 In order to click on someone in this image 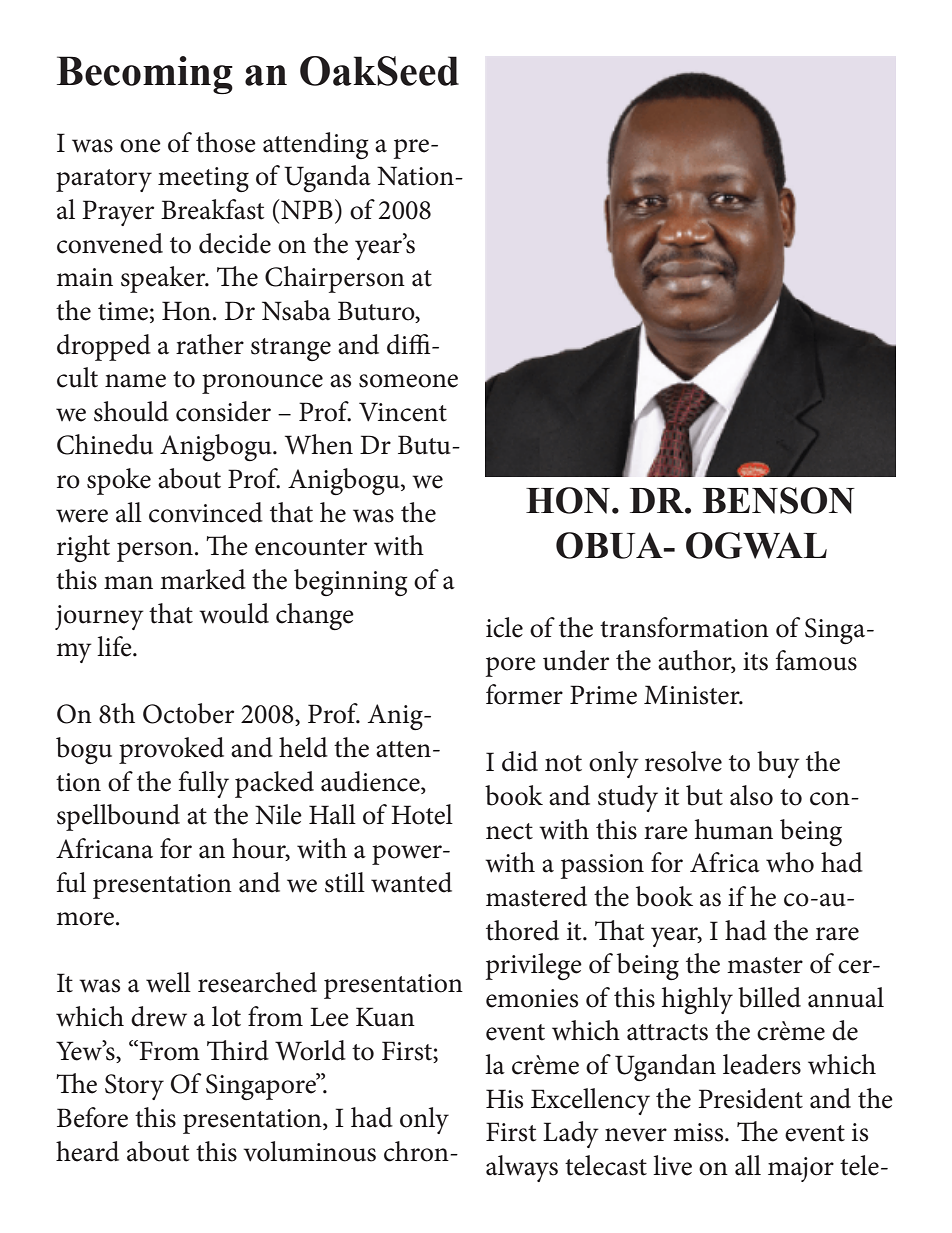, I will do `click(408, 381)`.
